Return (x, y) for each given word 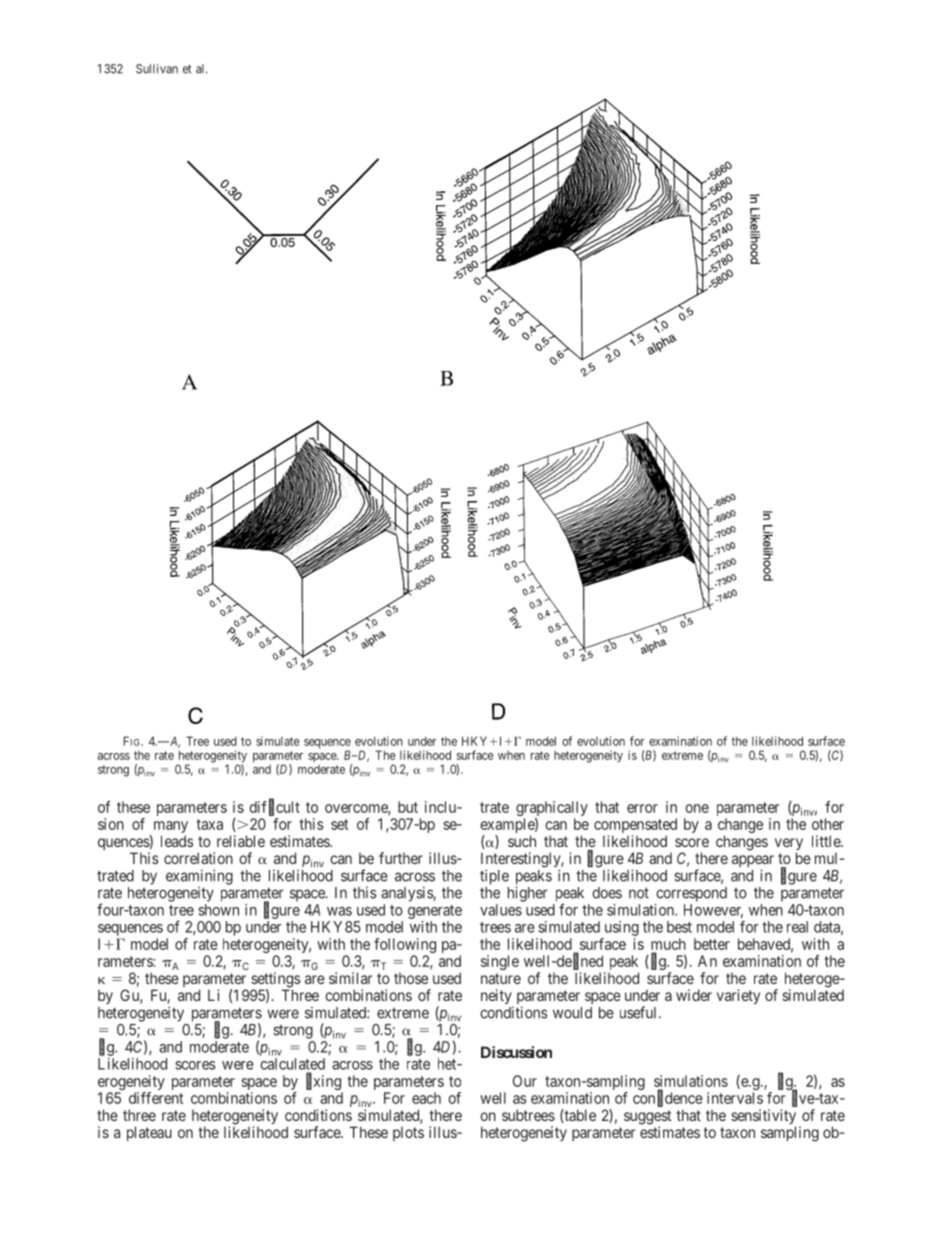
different (156, 1098)
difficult (274, 807)
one (697, 808)
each (426, 1098)
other (828, 824)
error (642, 808)
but (408, 807)
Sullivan (157, 69)
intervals (735, 1098)
